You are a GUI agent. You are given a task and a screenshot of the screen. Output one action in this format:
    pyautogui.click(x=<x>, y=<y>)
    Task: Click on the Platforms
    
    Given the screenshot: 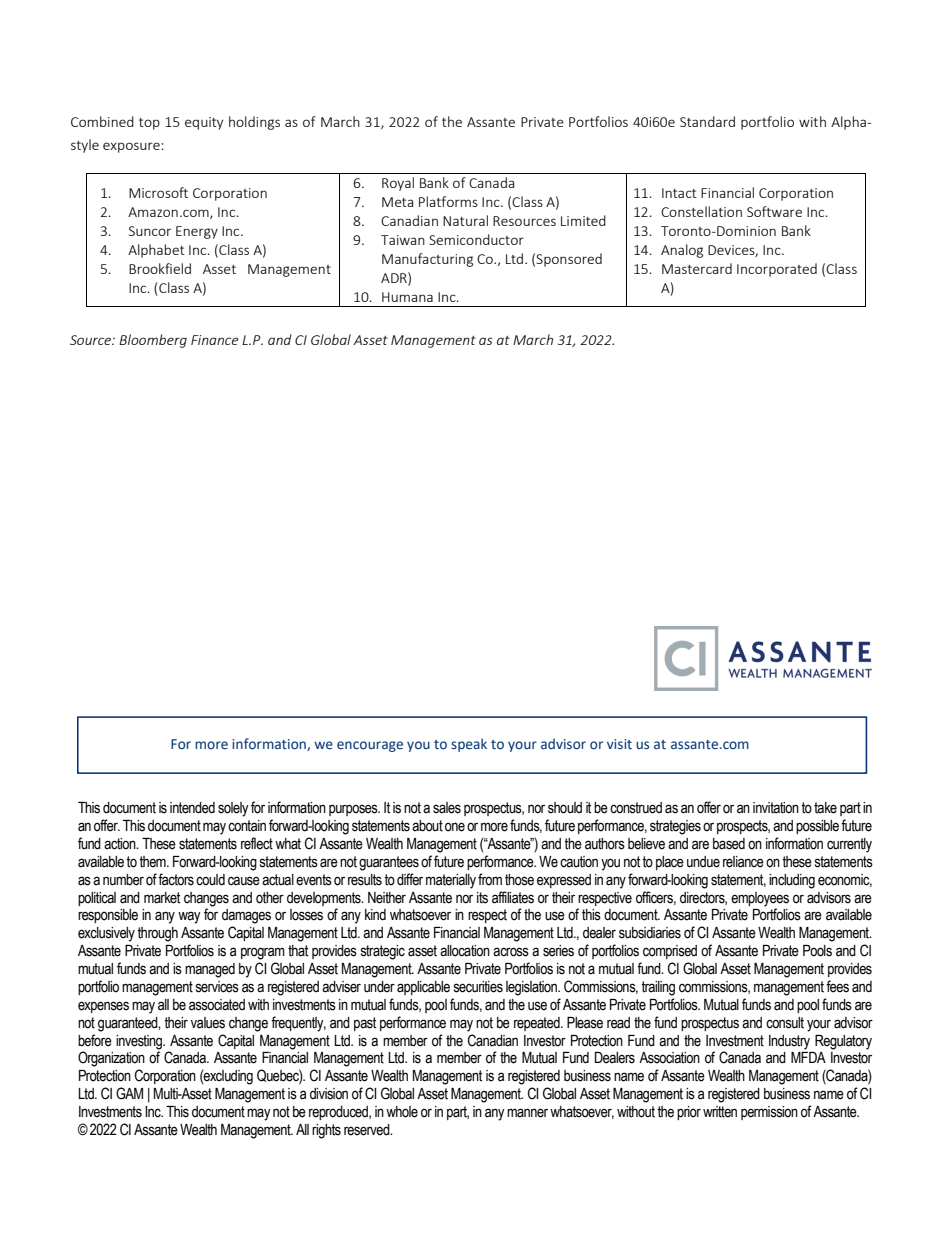 What is the action you would take?
    pyautogui.click(x=448, y=201)
